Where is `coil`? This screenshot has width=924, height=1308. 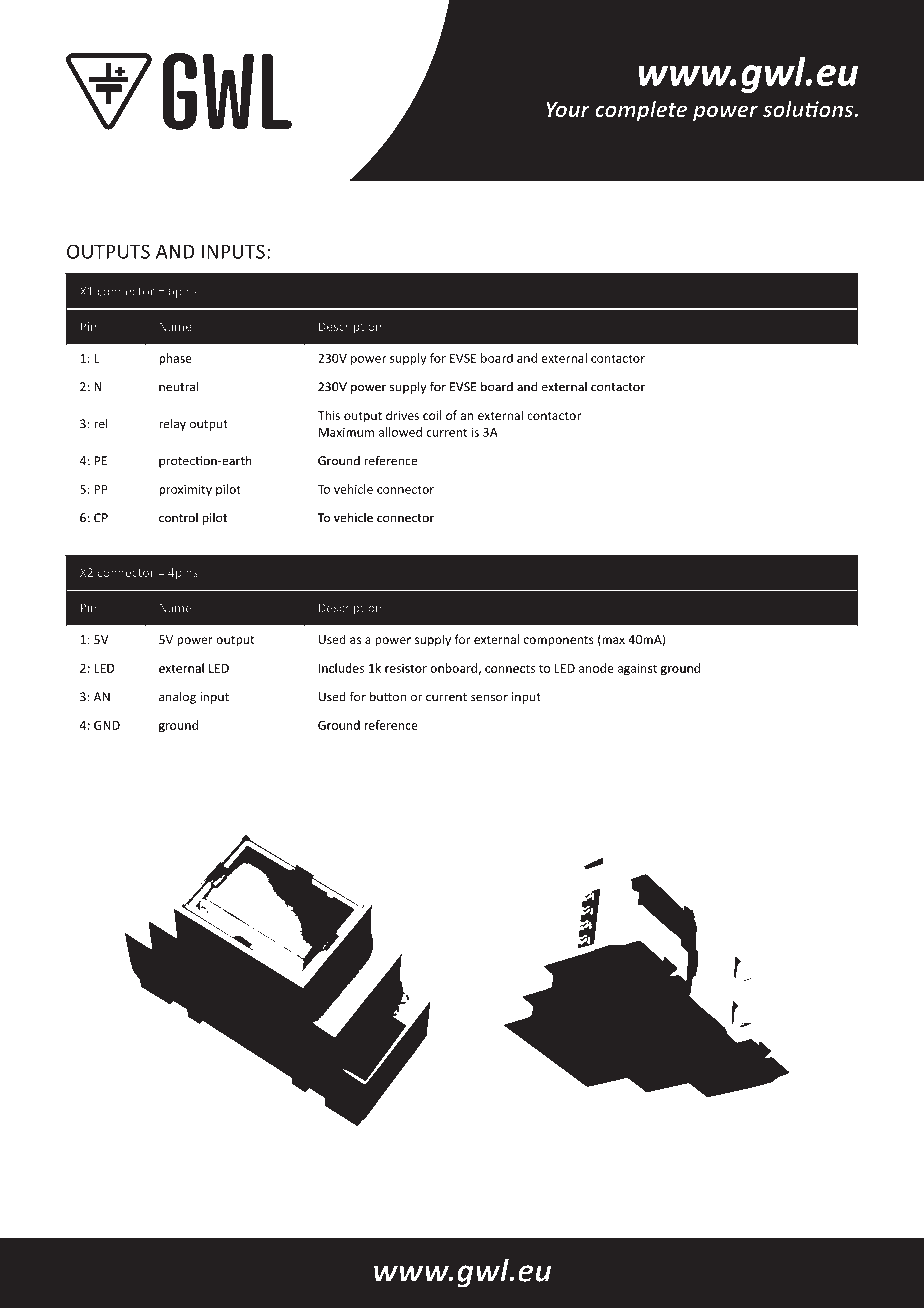 coil is located at coordinates (432, 415).
